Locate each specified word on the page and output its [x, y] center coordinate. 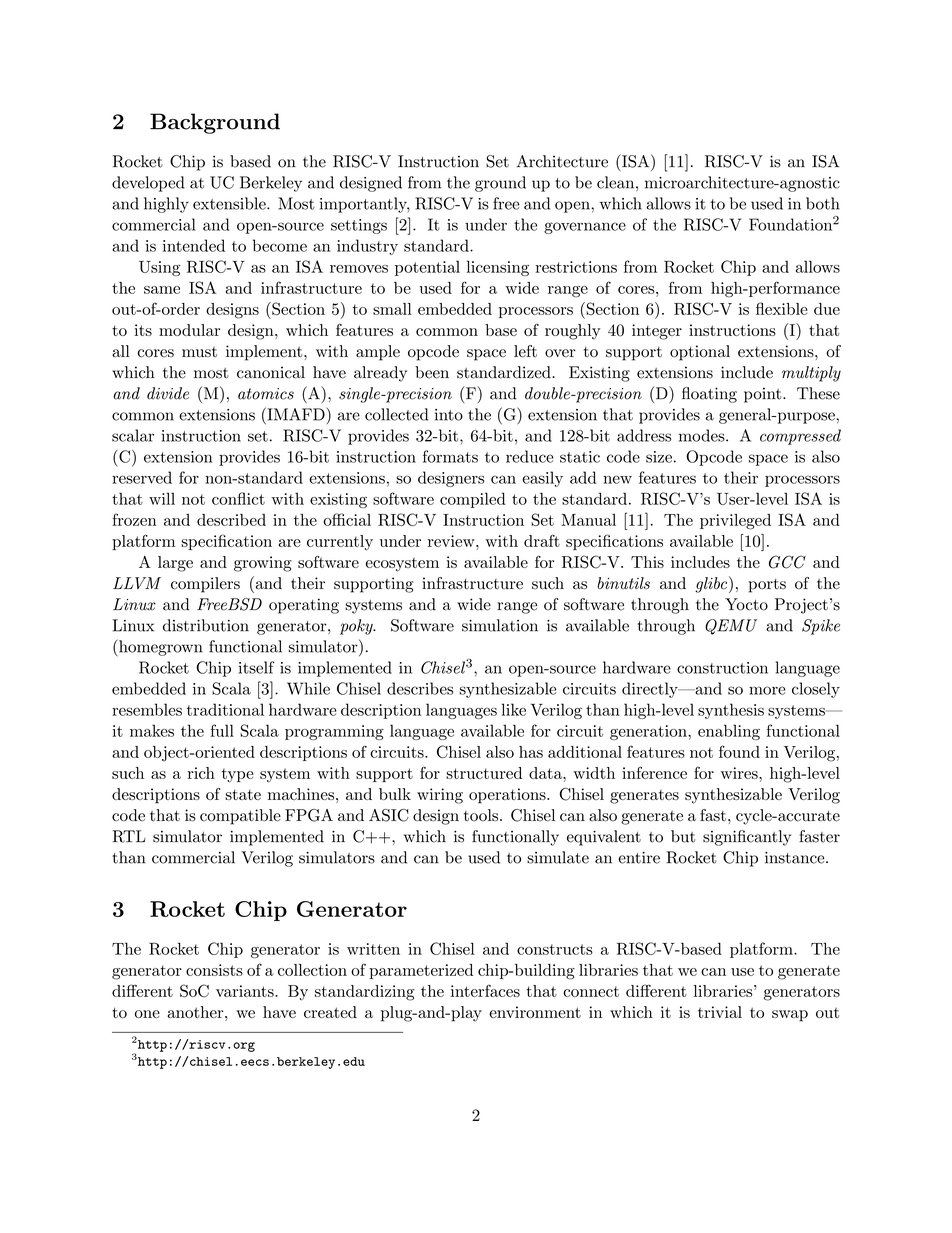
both [823, 203]
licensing [498, 268]
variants [246, 991]
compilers [205, 585]
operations [507, 796]
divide [168, 393]
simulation [500, 625]
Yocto [746, 604]
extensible [230, 203]
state [243, 794]
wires [739, 773]
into [449, 415]
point [762, 395]
